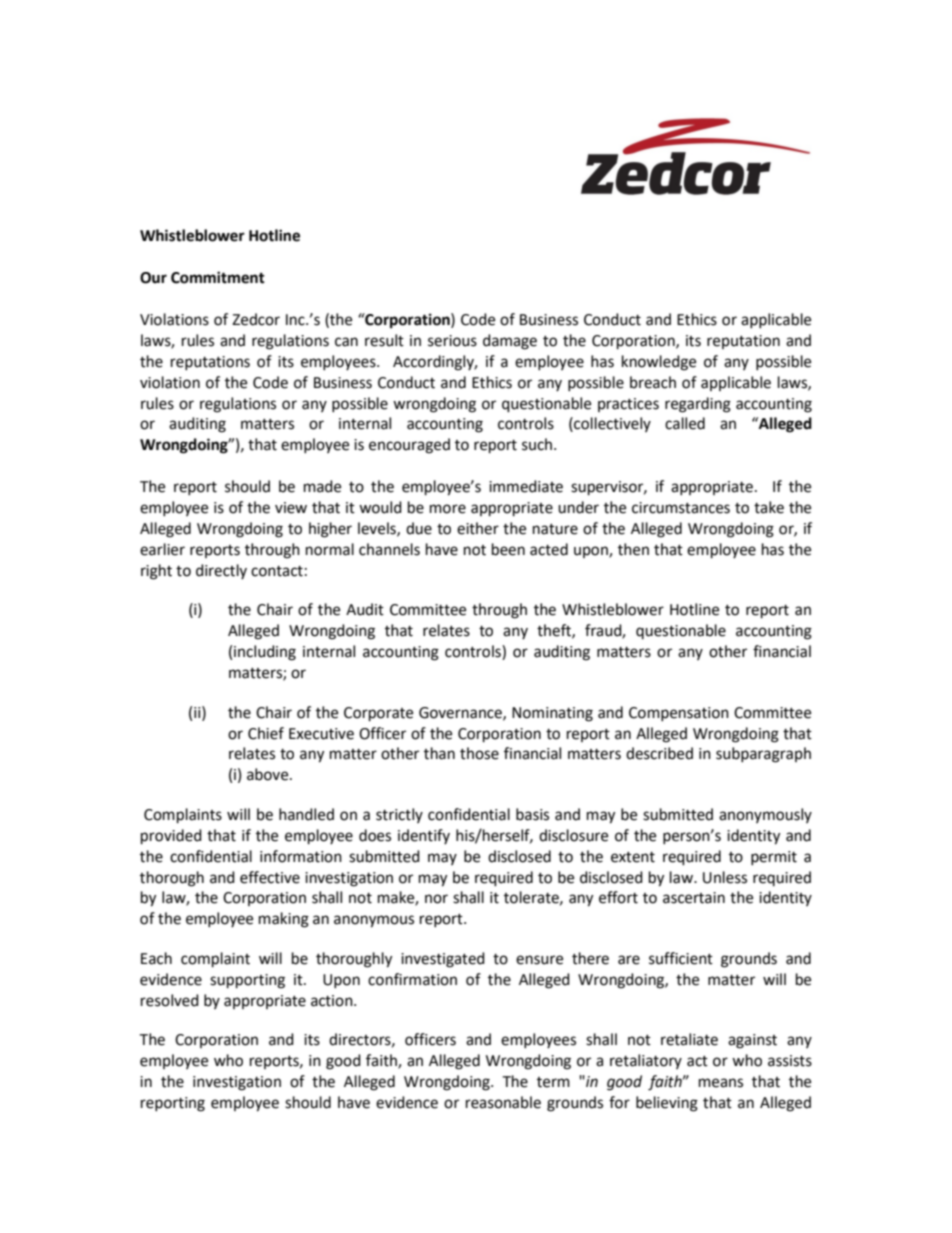 The height and width of the screenshot is (1233, 952). What do you see at coordinates (218, 277) in the screenshot?
I see `Commitment` at bounding box center [218, 277].
